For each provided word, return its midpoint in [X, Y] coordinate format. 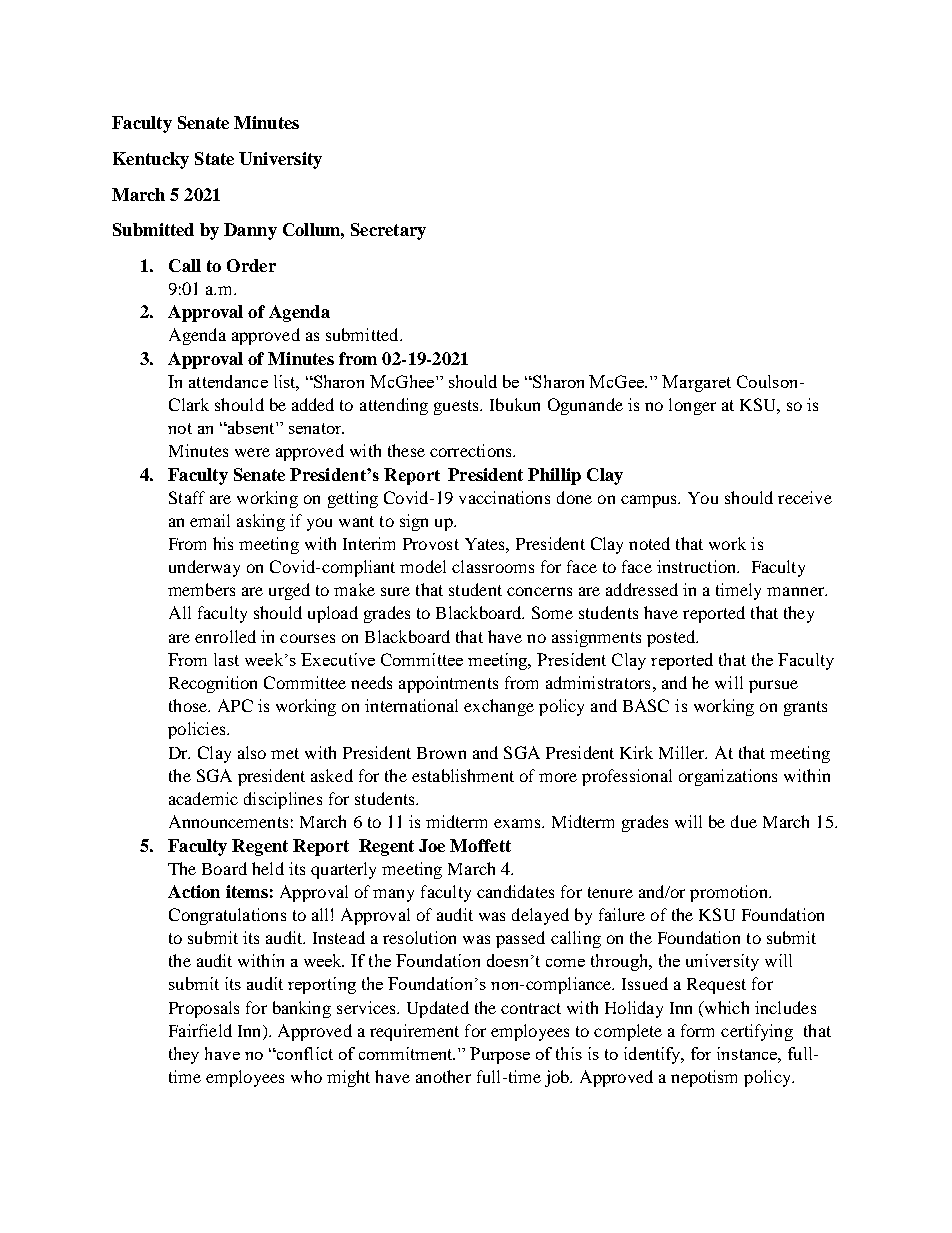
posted [672, 638]
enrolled [225, 636]
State [214, 158]
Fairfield [200, 1030]
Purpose [500, 1055]
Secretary [388, 231]
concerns [539, 591]
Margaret [696, 383]
